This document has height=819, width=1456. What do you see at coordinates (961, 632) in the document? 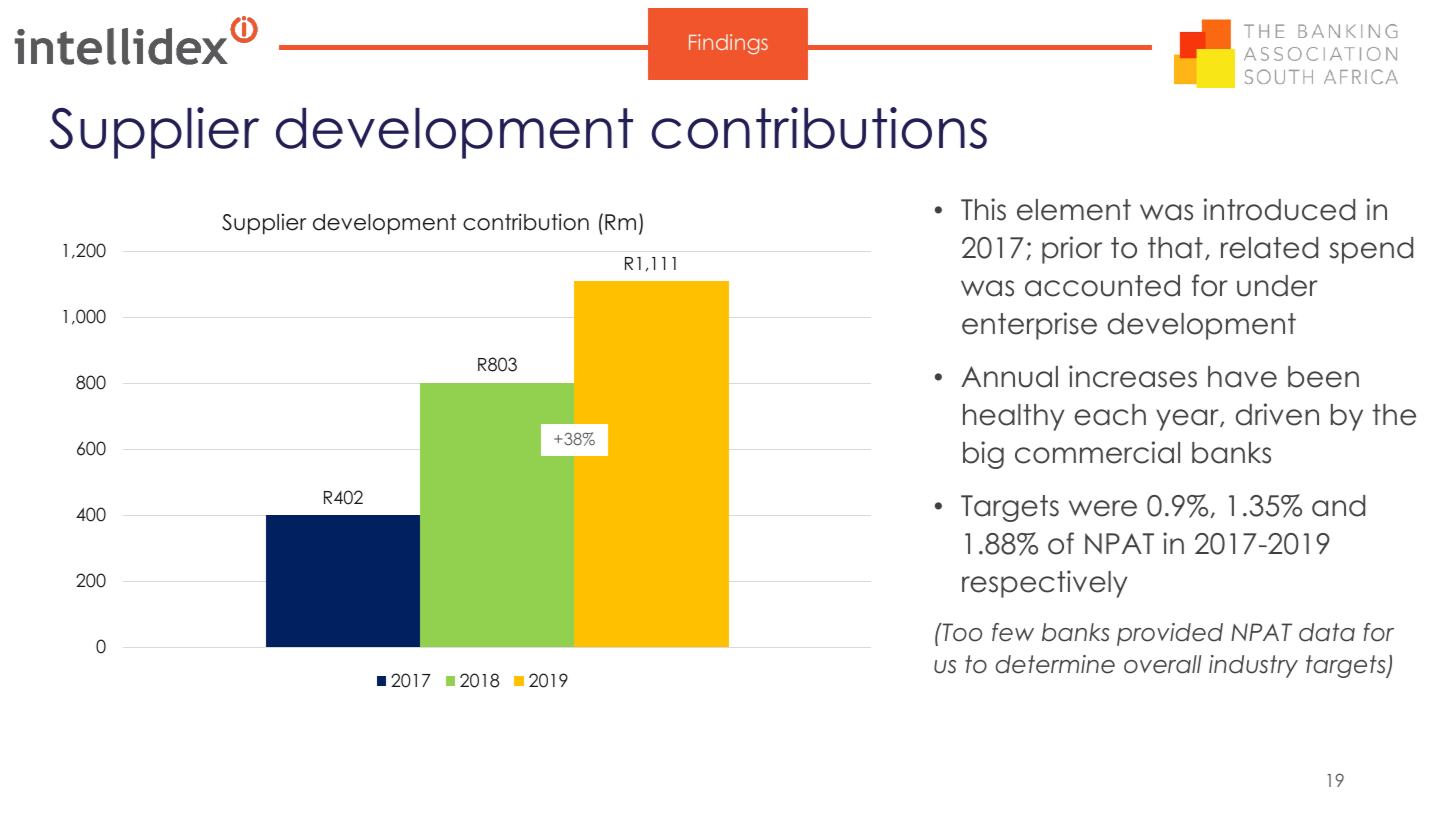
I see `Too` at bounding box center [961, 632].
